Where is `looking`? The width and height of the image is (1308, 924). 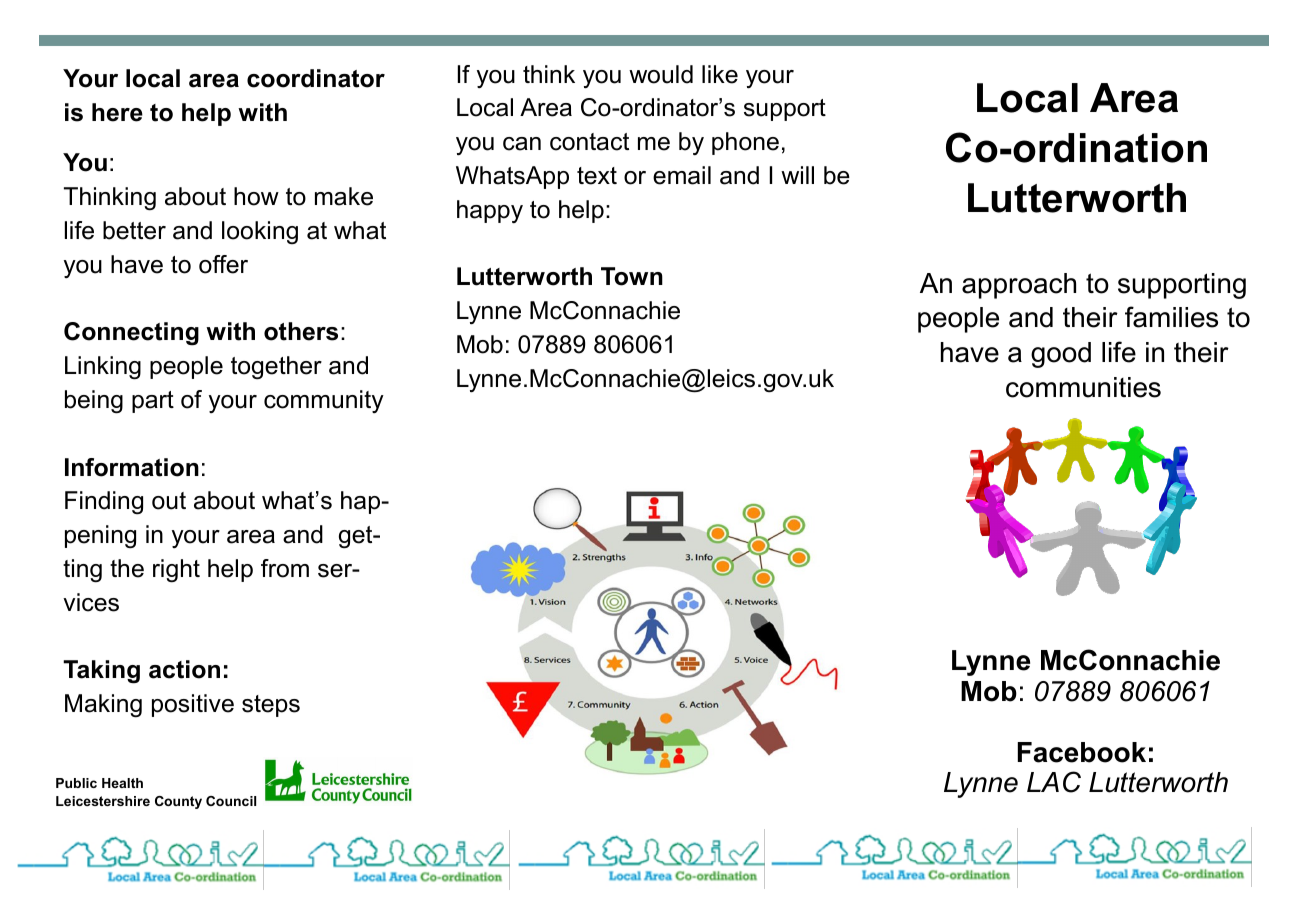 looking is located at coordinates (260, 232).
